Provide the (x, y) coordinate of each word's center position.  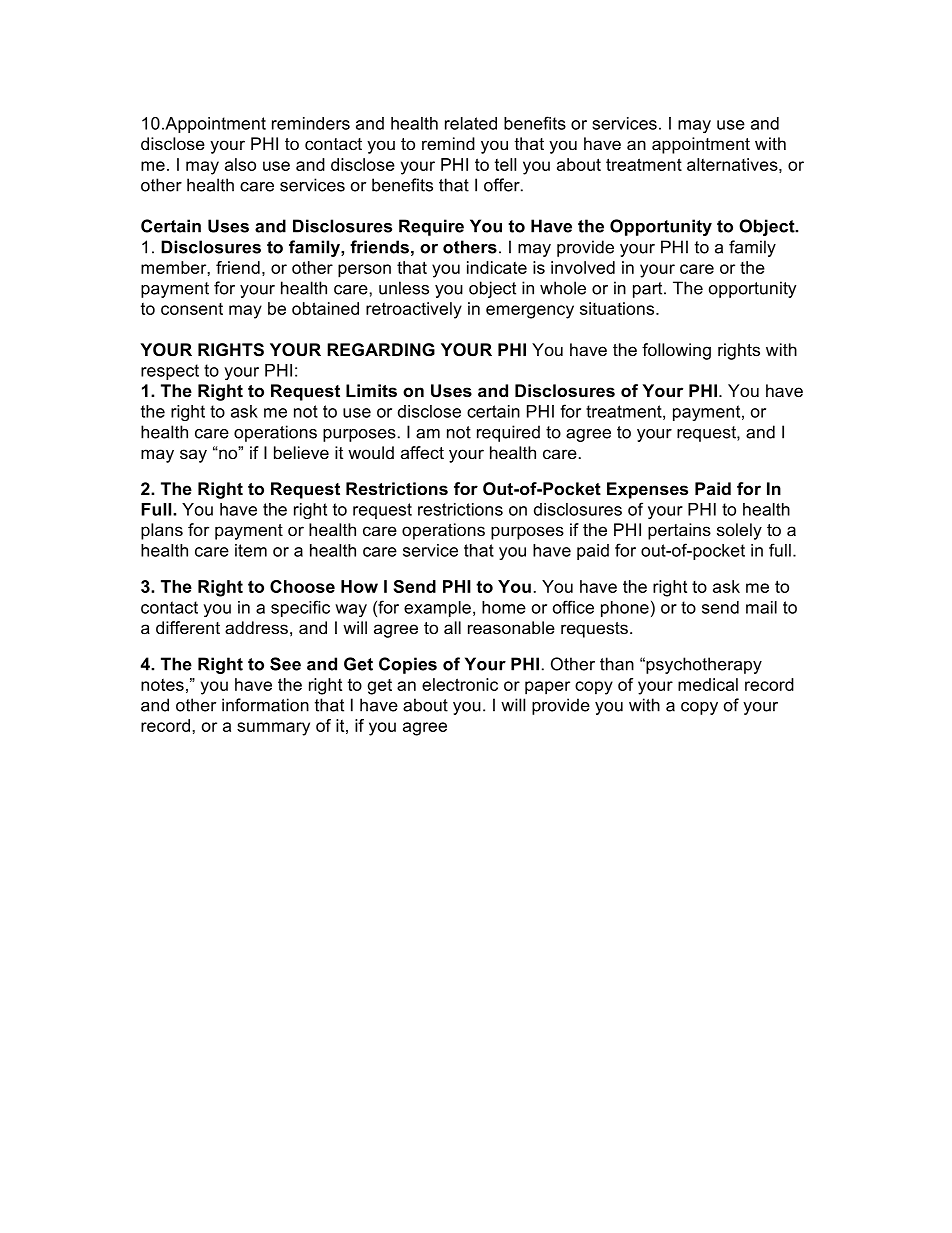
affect (422, 452)
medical (708, 684)
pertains (679, 531)
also (240, 164)
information (265, 705)
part (649, 290)
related (471, 123)
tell (505, 164)
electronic (460, 684)
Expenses (647, 490)
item (251, 550)
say (193, 456)
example (437, 609)
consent (192, 309)
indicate (497, 267)
